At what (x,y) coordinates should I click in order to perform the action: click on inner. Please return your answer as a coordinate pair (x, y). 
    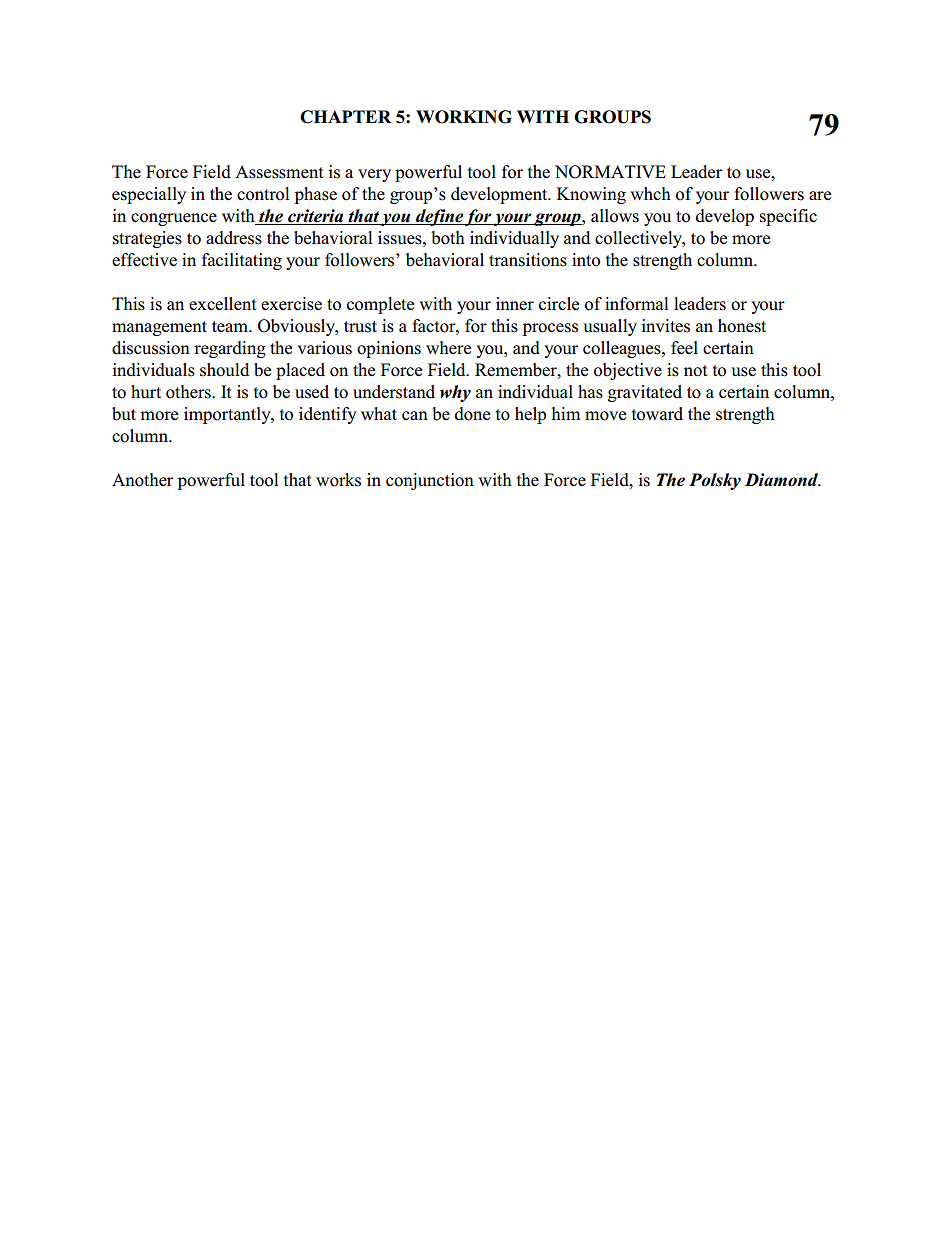
    Looking at the image, I should click on (515, 304).
